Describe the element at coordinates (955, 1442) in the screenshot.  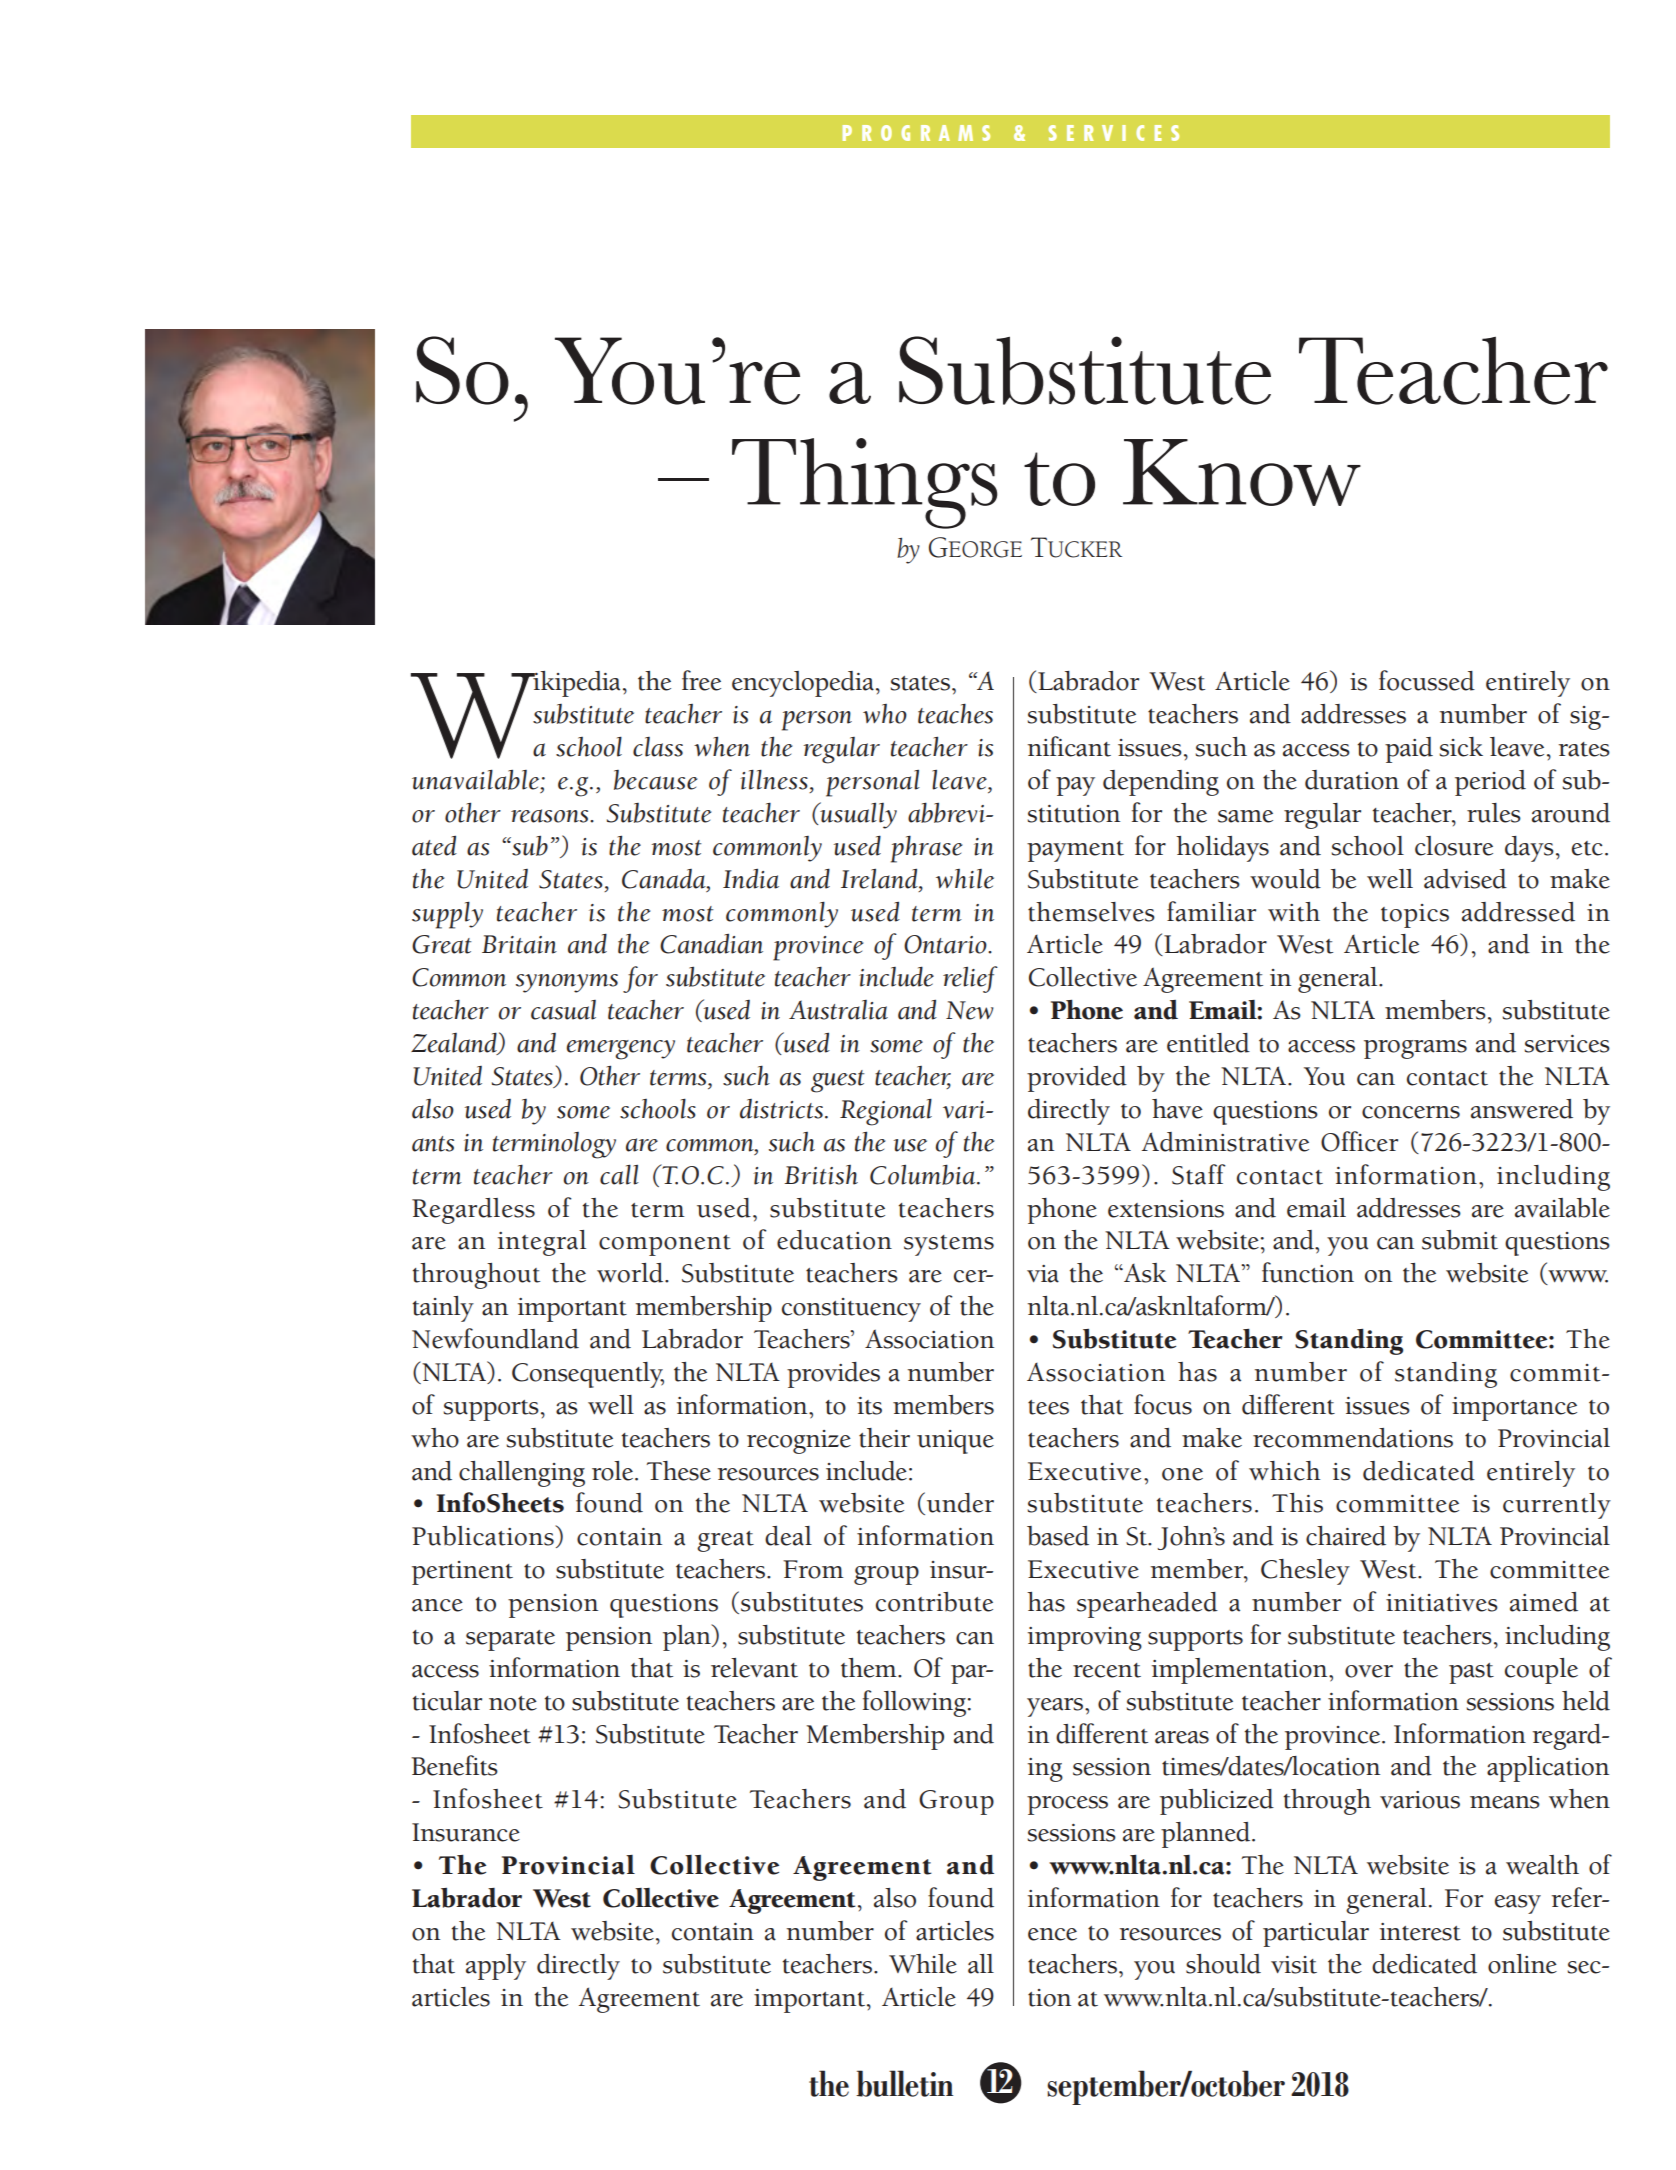
I see `unique` at that location.
